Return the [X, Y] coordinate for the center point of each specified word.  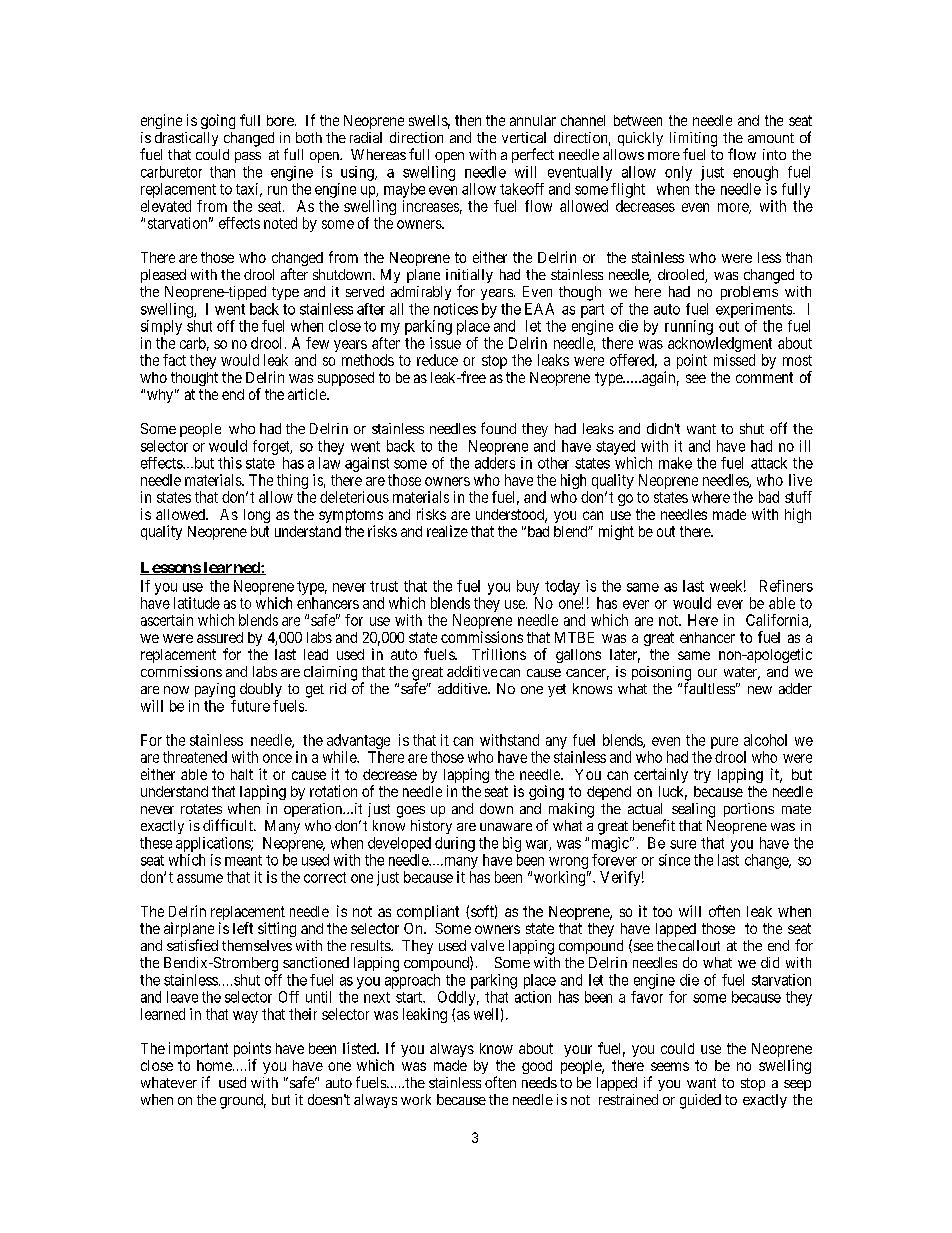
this [230, 463]
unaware [506, 827]
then [468, 120]
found [498, 428]
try [702, 776]
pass [248, 157]
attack [769, 463]
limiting [693, 140]
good [537, 1067]
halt [242, 774]
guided [700, 1101]
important [198, 1049]
